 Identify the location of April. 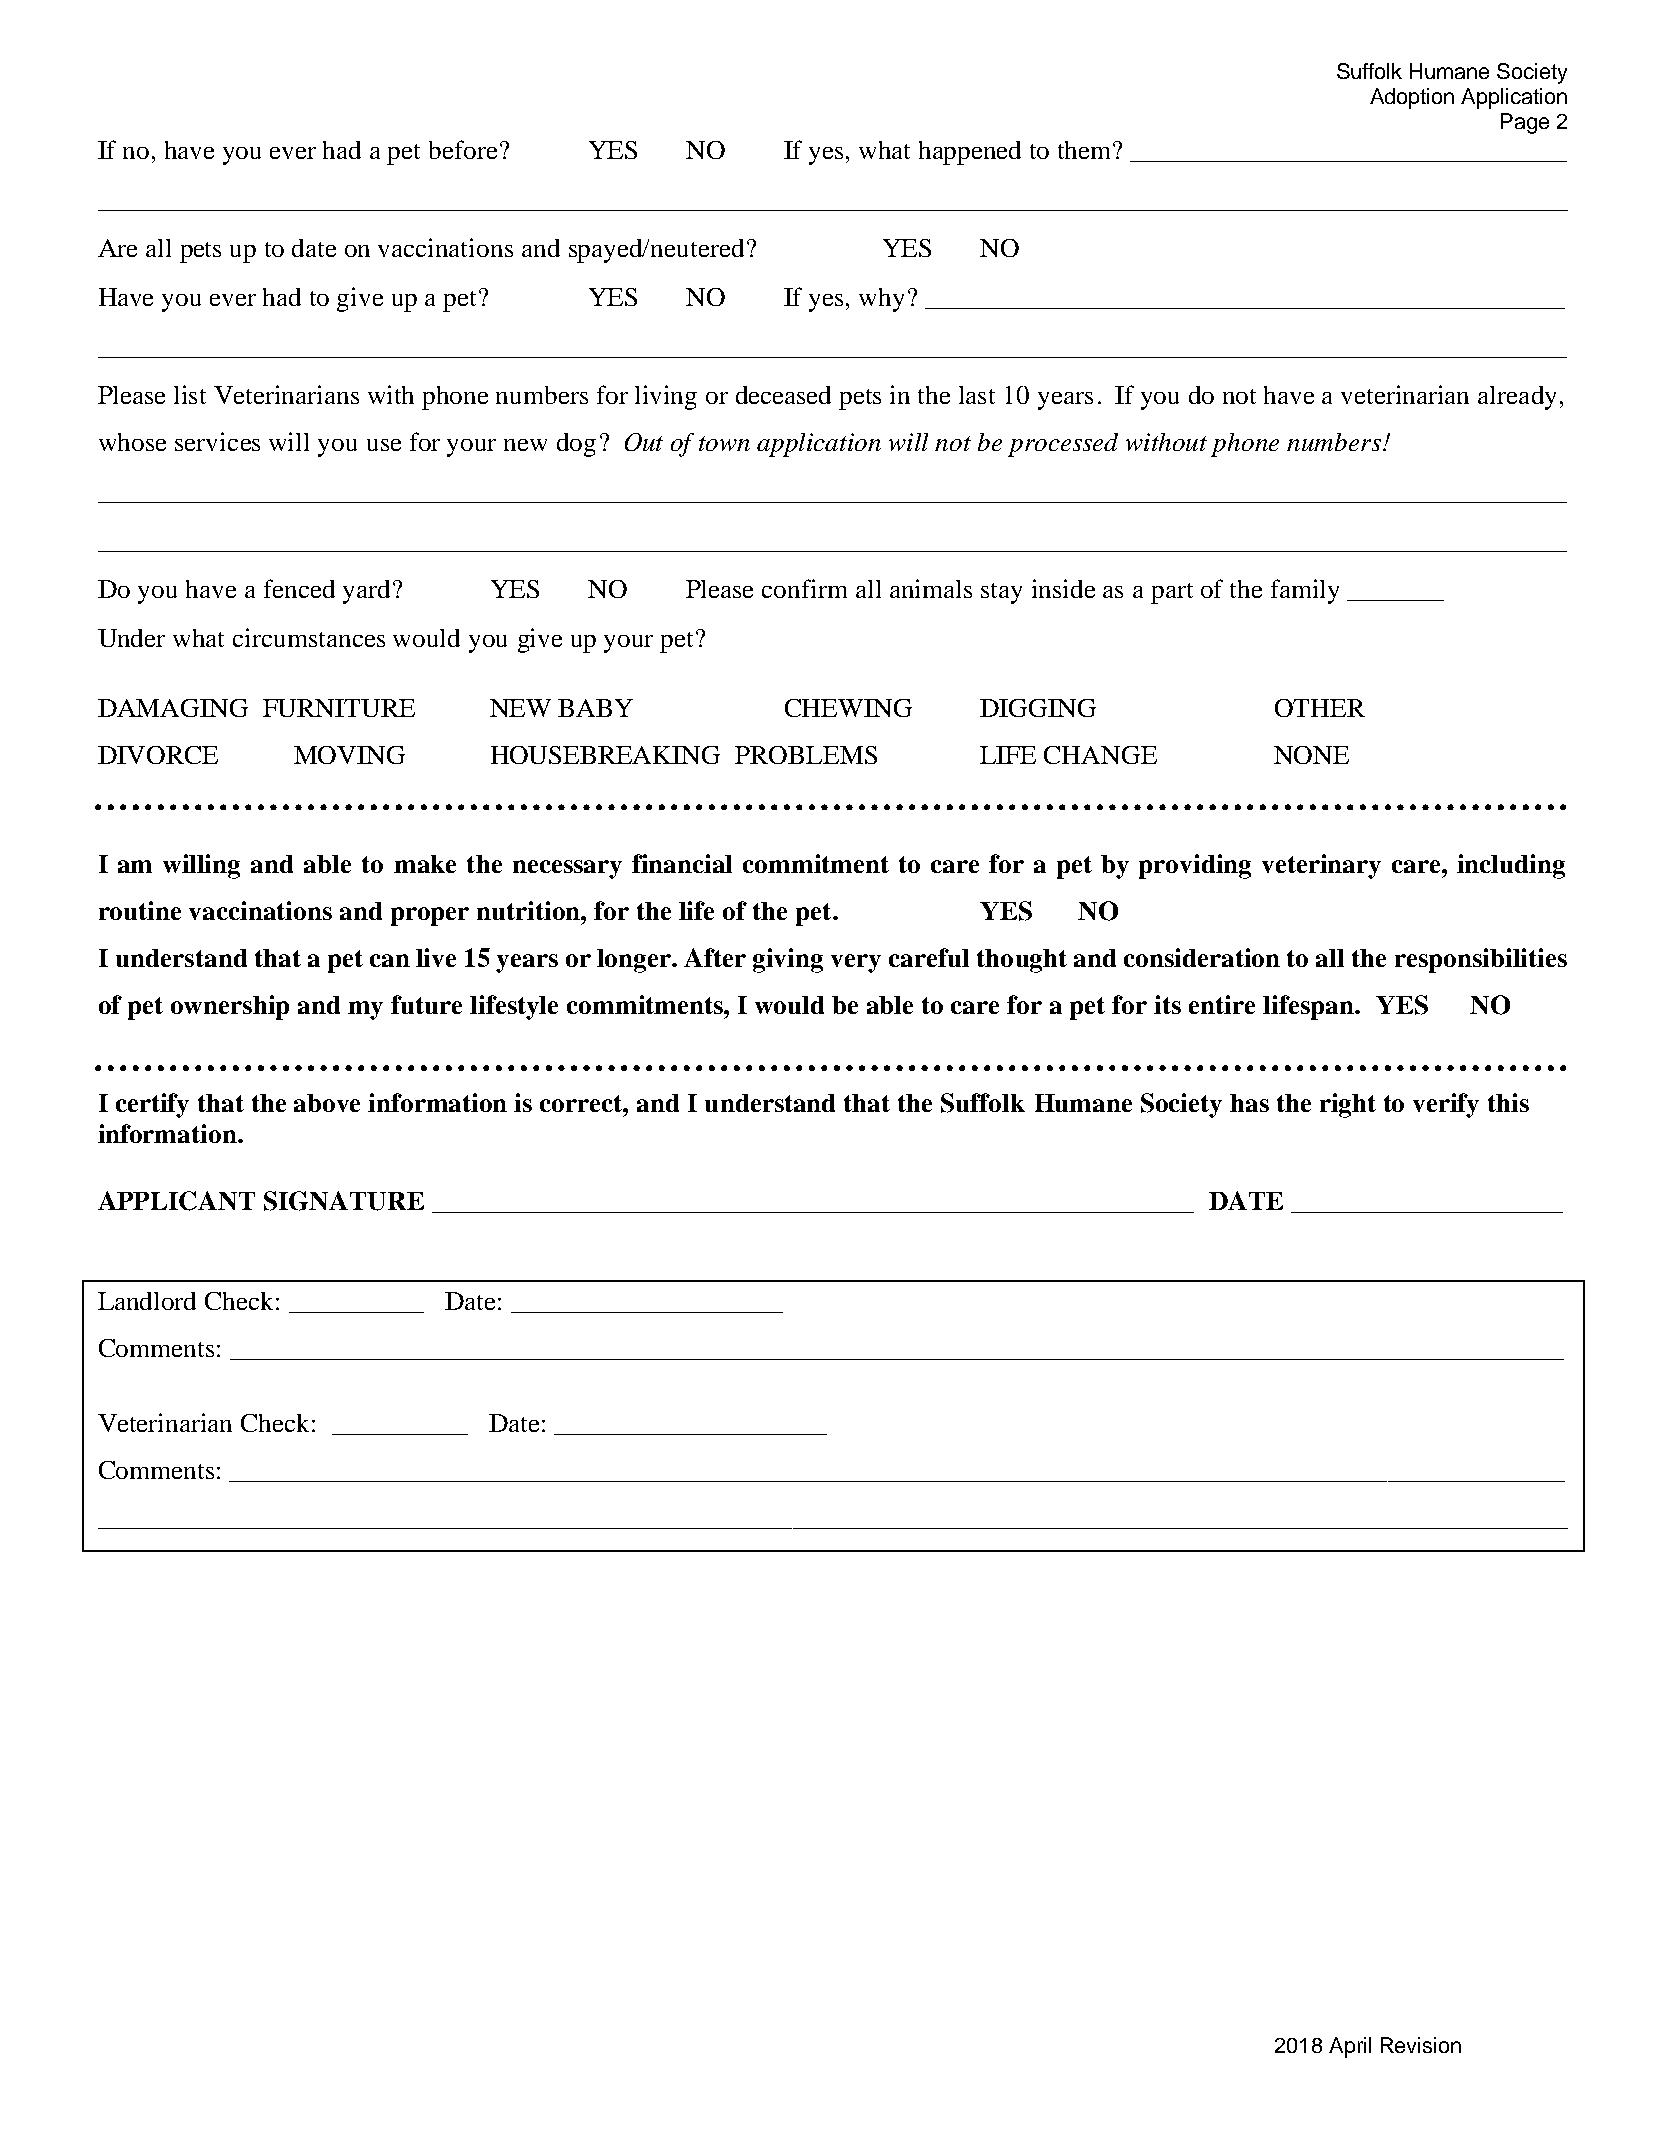
(1350, 2047).
